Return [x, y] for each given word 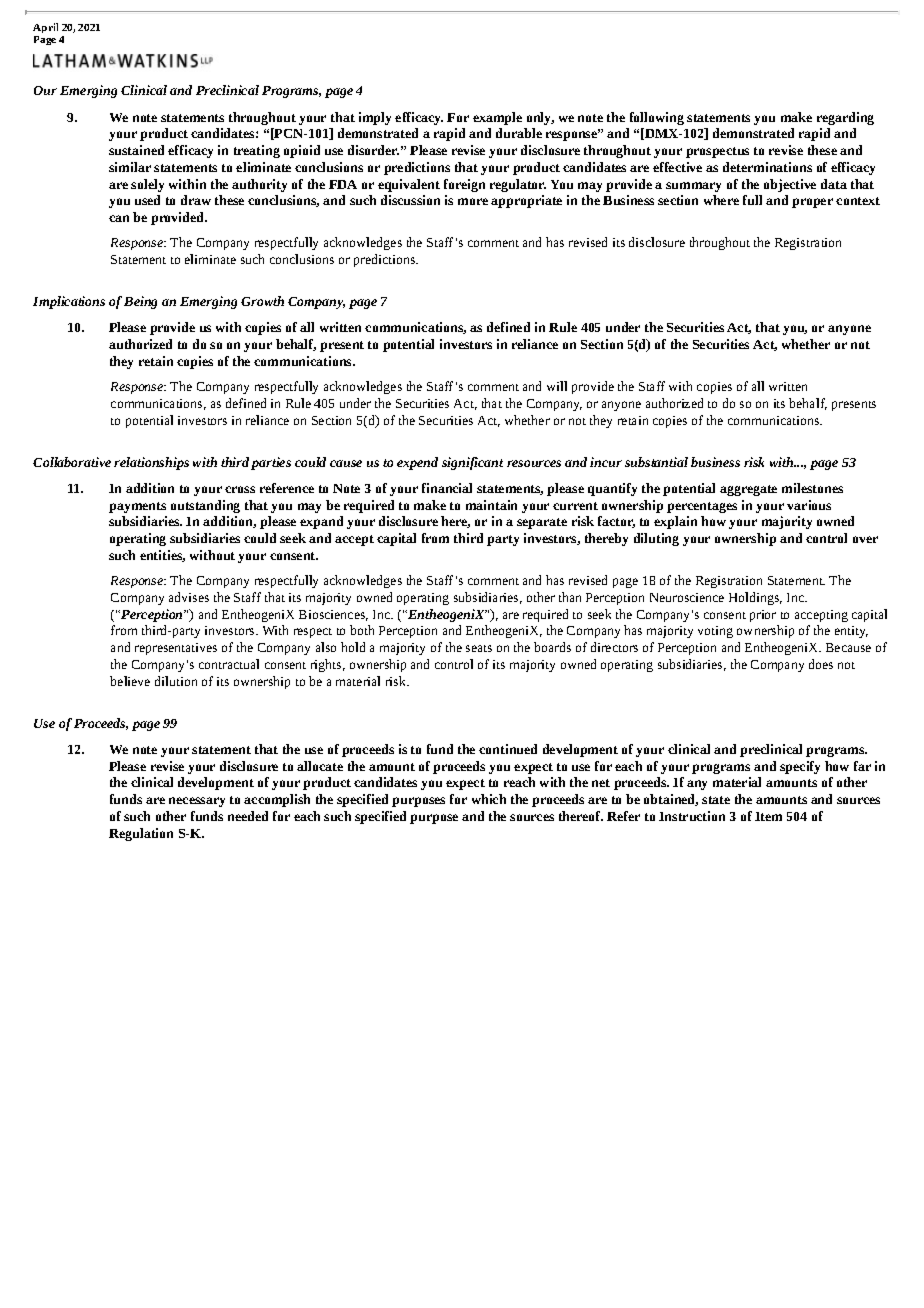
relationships [151, 463]
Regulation [141, 834]
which [489, 799]
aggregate [748, 490]
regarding [845, 118]
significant [472, 463]
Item [768, 816]
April [45, 30]
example [497, 118]
